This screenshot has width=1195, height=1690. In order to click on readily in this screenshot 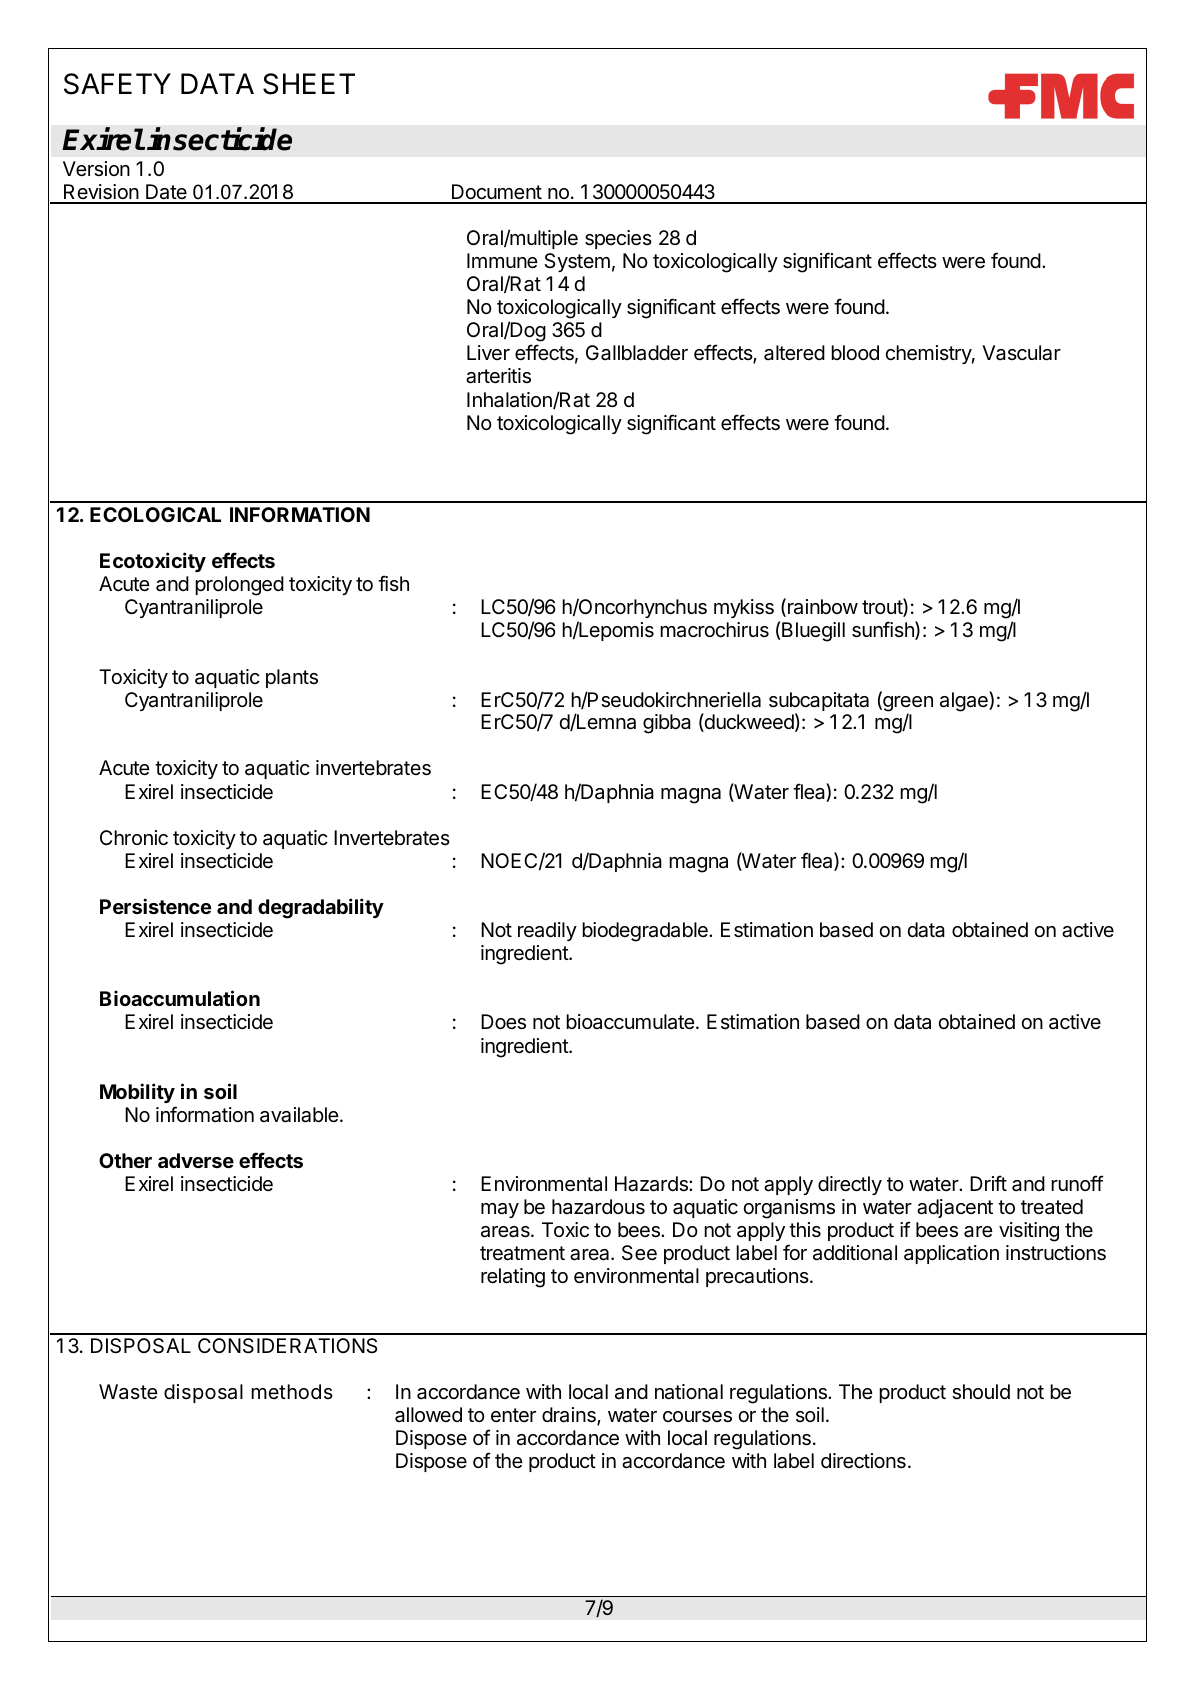, I will do `click(547, 931)`.
